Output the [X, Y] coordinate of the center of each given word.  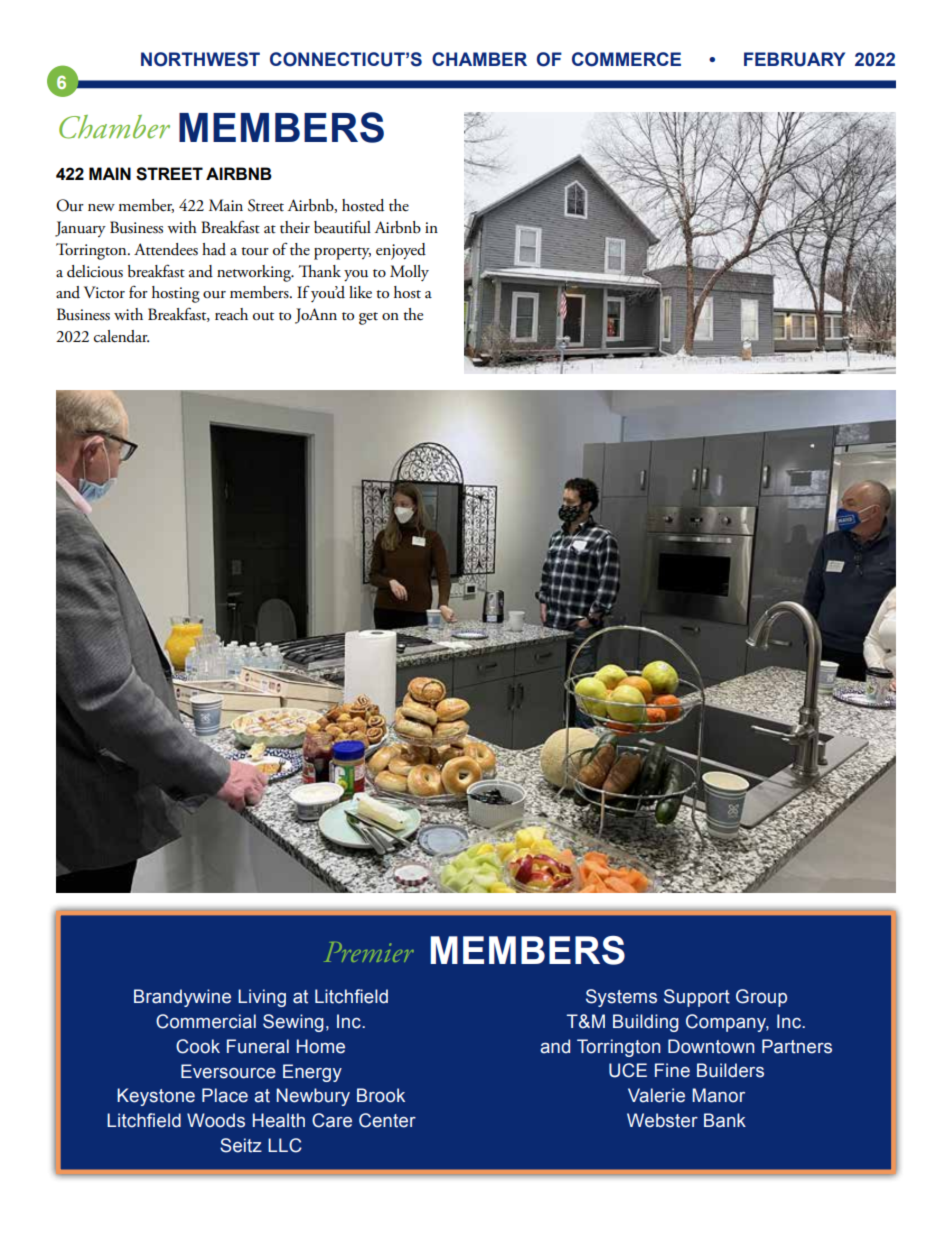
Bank [725, 1120]
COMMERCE [626, 59]
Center [387, 1120]
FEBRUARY [794, 59]
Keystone [156, 1097]
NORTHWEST [200, 59]
